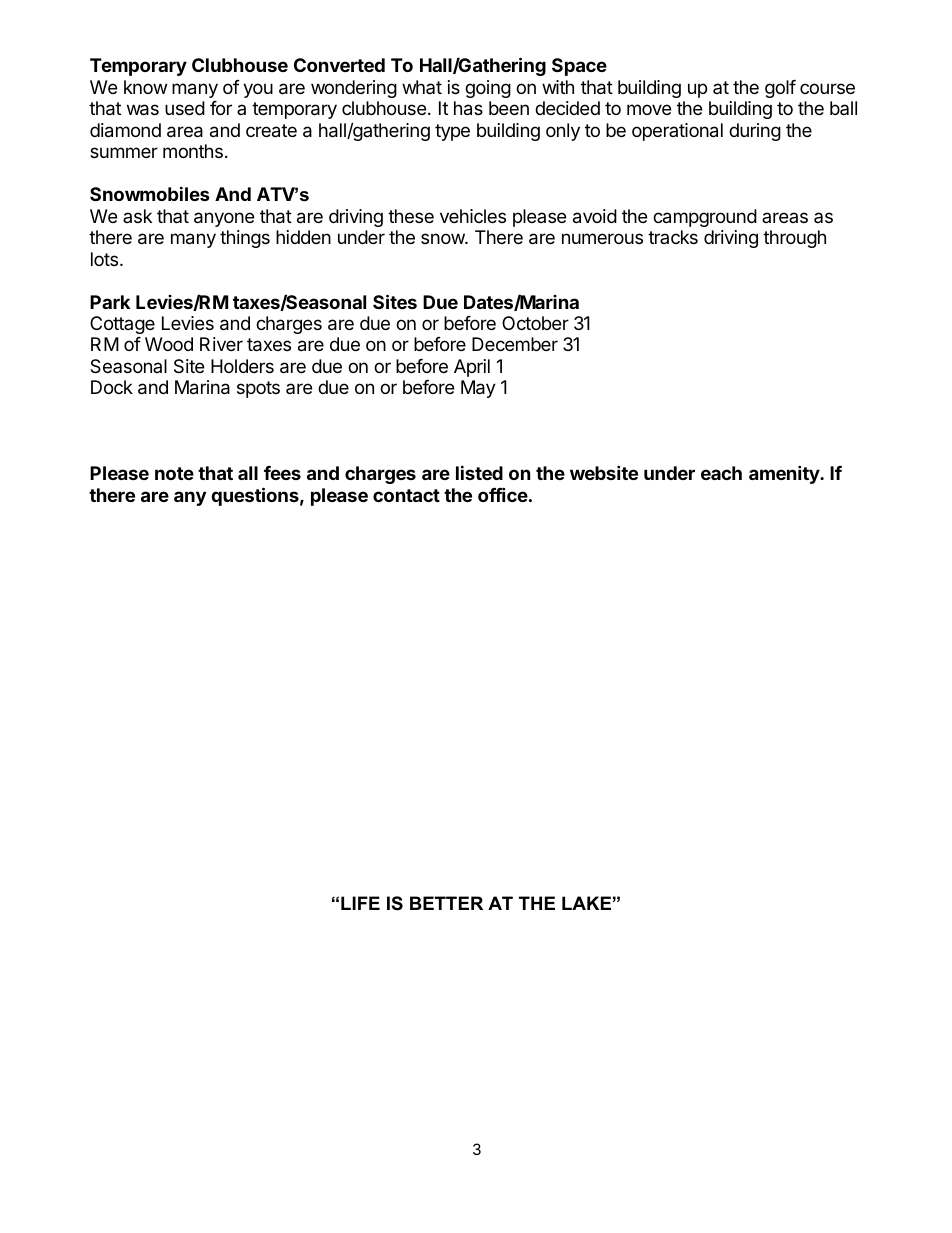  Describe the element at coordinates (488, 89) in the screenshot. I see `going` at that location.
